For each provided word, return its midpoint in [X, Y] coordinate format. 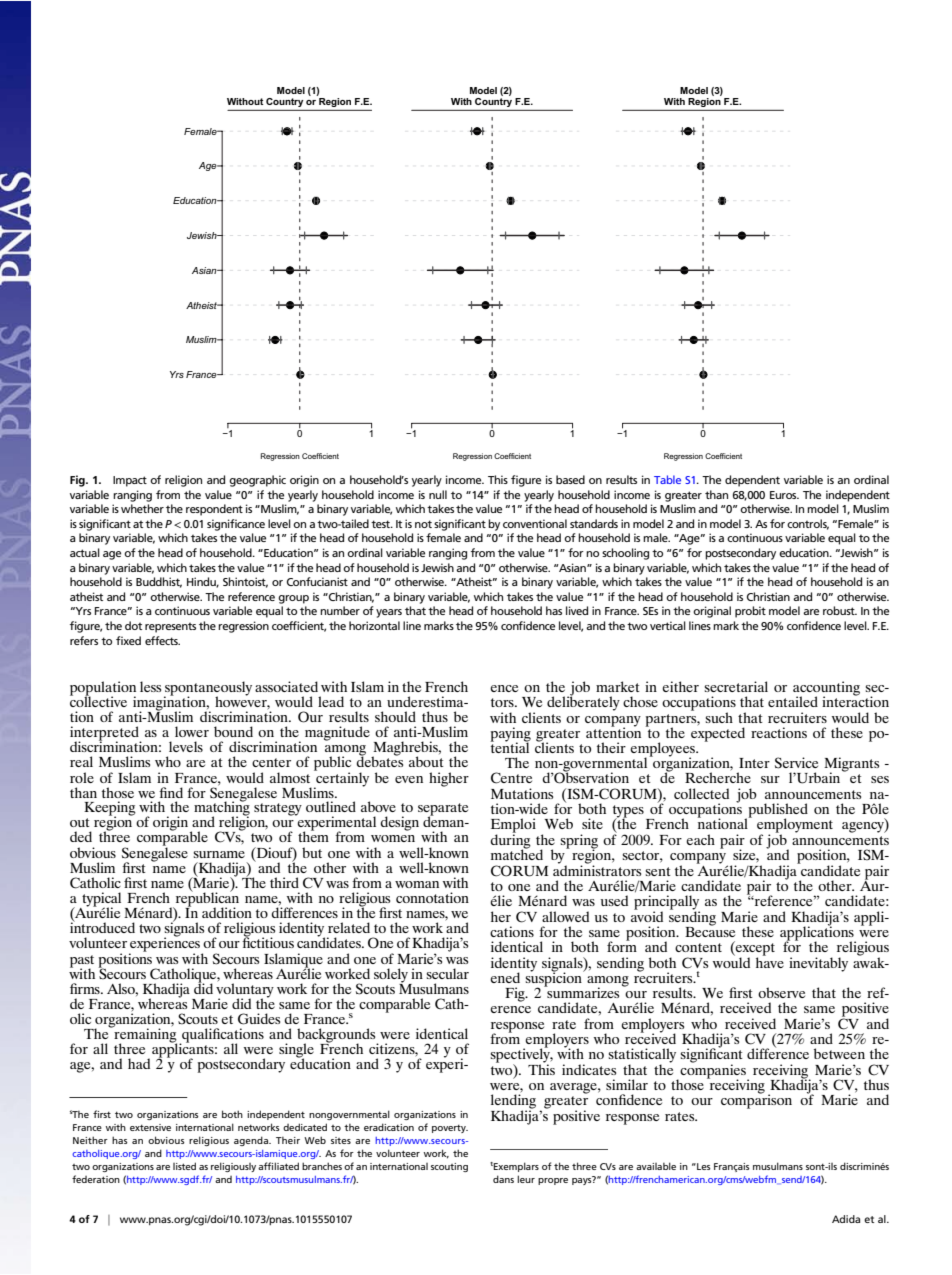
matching [222, 808]
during [510, 841]
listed [184, 1166]
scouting [449, 1167]
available [656, 1166]
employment [795, 826]
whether [142, 508]
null [438, 494]
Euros [784, 495]
